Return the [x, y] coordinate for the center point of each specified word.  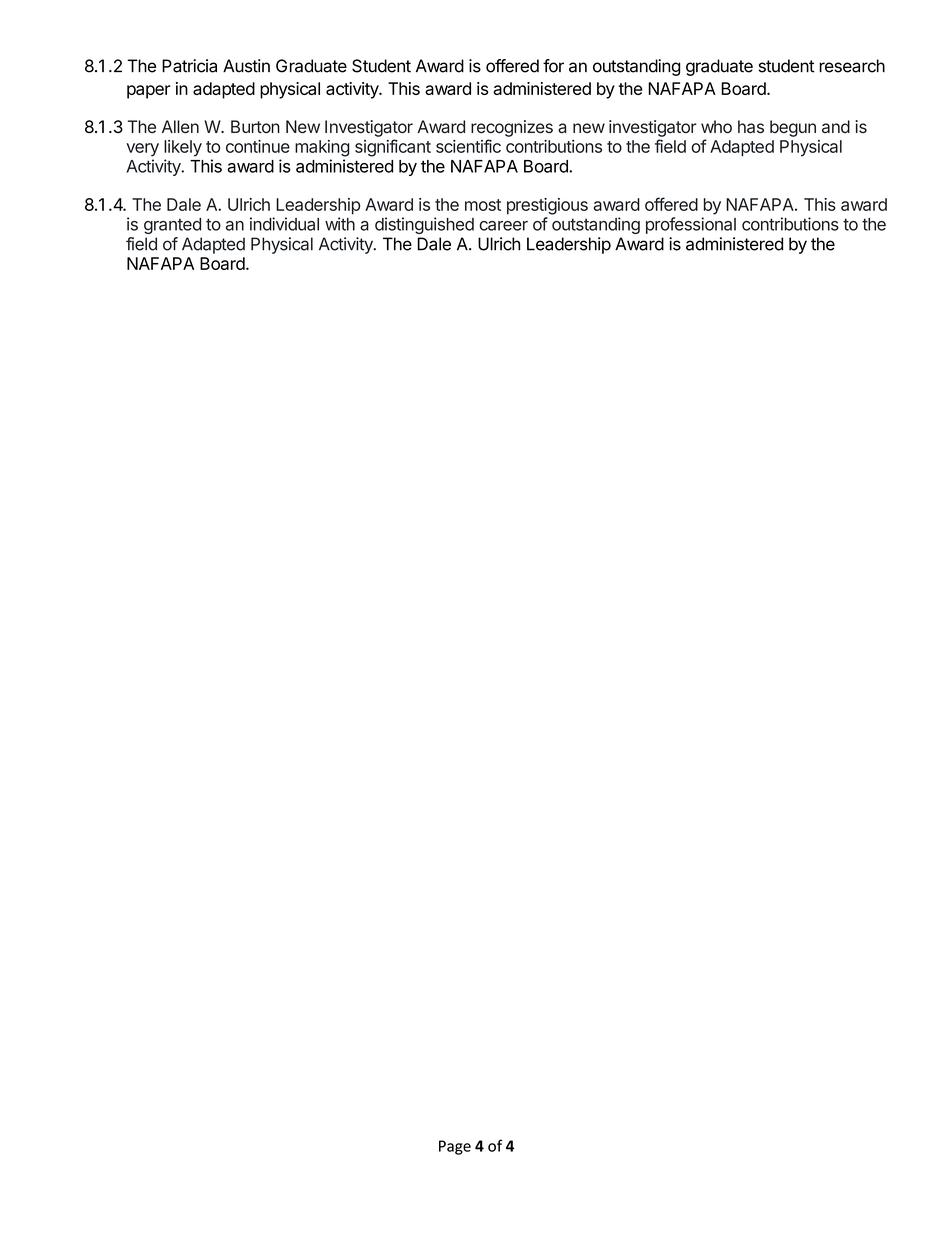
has [751, 127]
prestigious [547, 206]
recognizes [512, 128]
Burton [255, 126]
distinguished [424, 225]
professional [691, 225]
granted [172, 226]
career [503, 226]
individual [284, 224]
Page [455, 1147]
